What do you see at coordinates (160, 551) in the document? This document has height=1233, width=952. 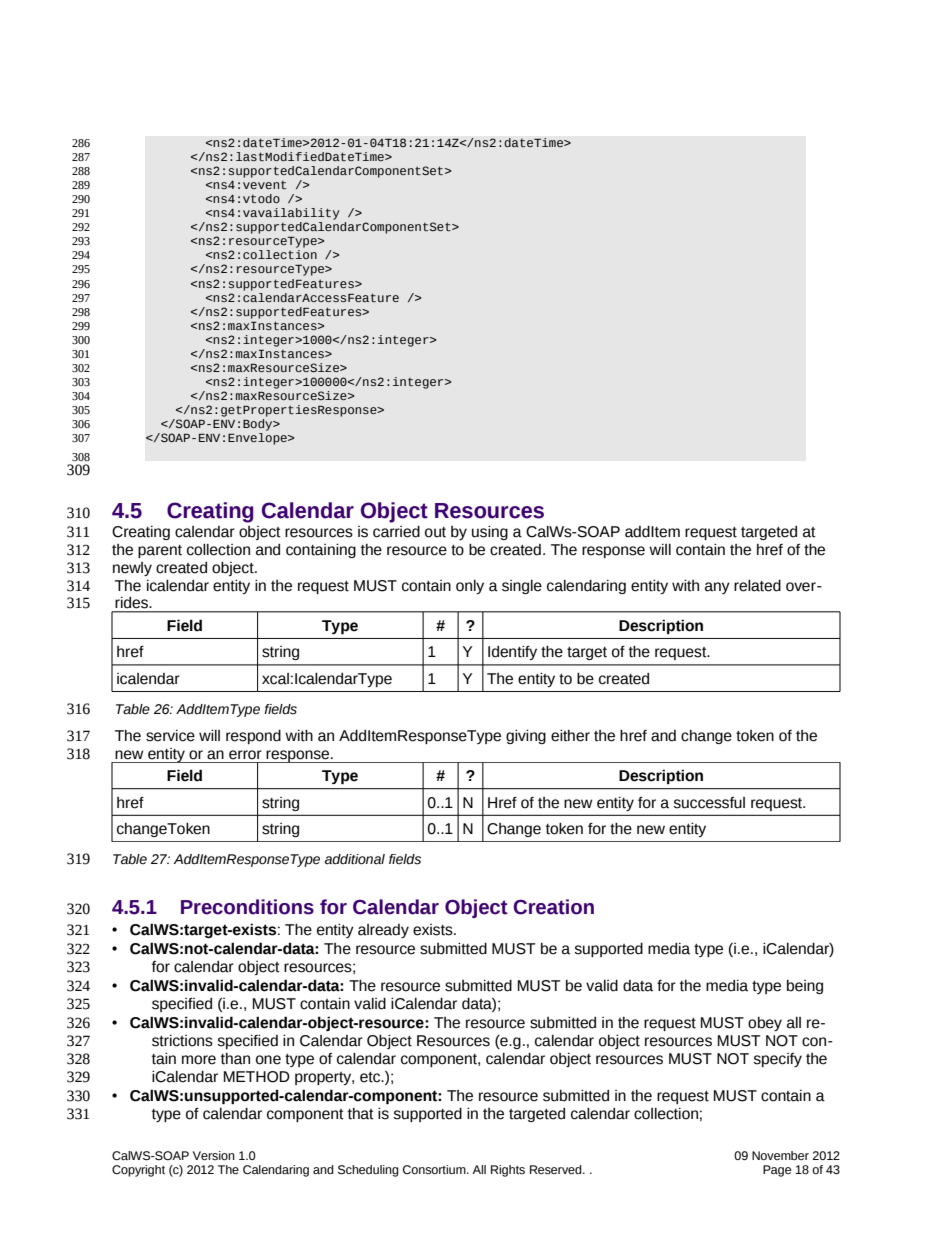 I see `parent` at bounding box center [160, 551].
